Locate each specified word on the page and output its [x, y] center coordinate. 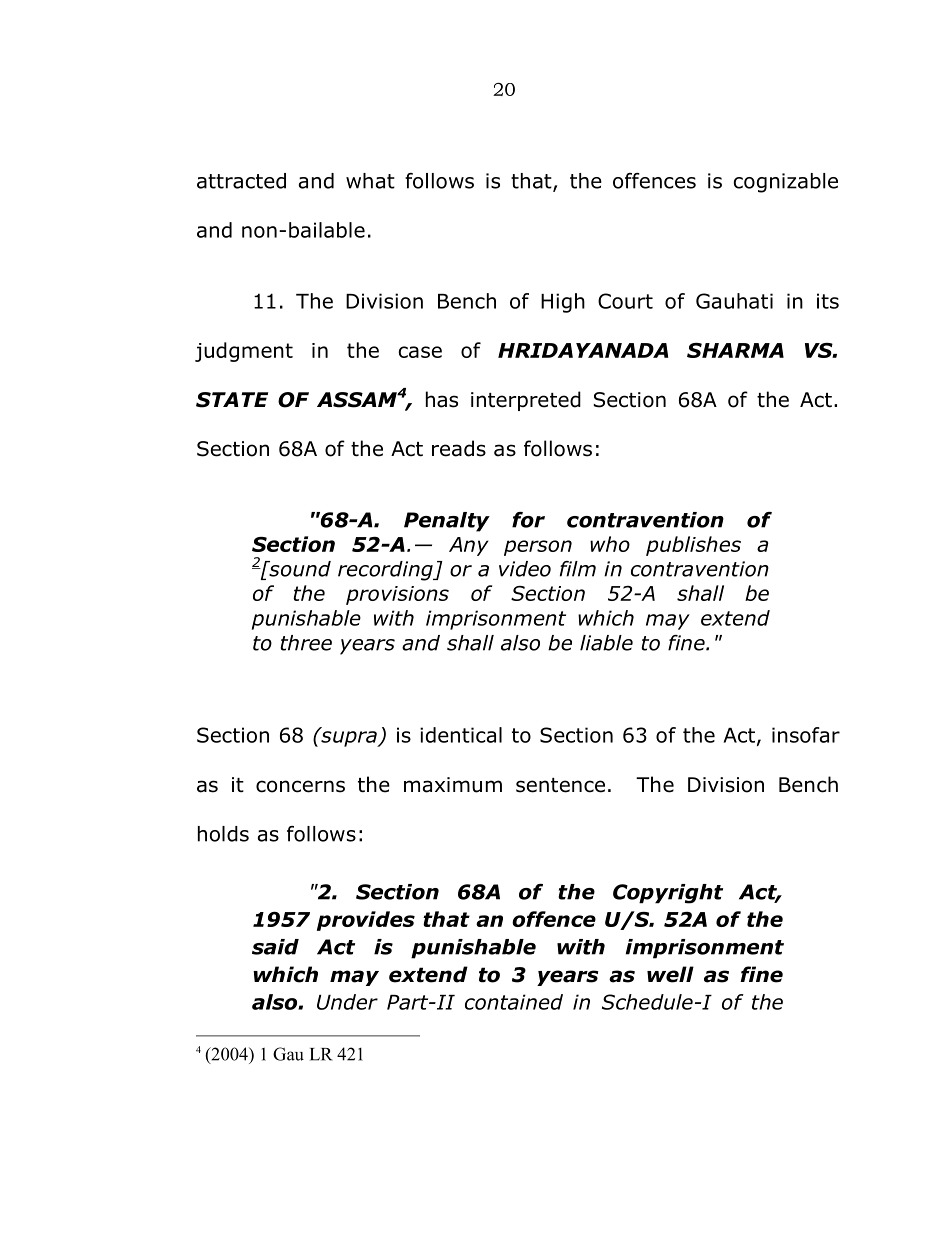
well [670, 974]
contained [514, 1002]
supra [349, 738]
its [828, 301]
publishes [693, 546]
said [275, 947]
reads [459, 448]
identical [461, 735]
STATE [232, 400]
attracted [241, 181]
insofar [806, 735]
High [563, 303]
